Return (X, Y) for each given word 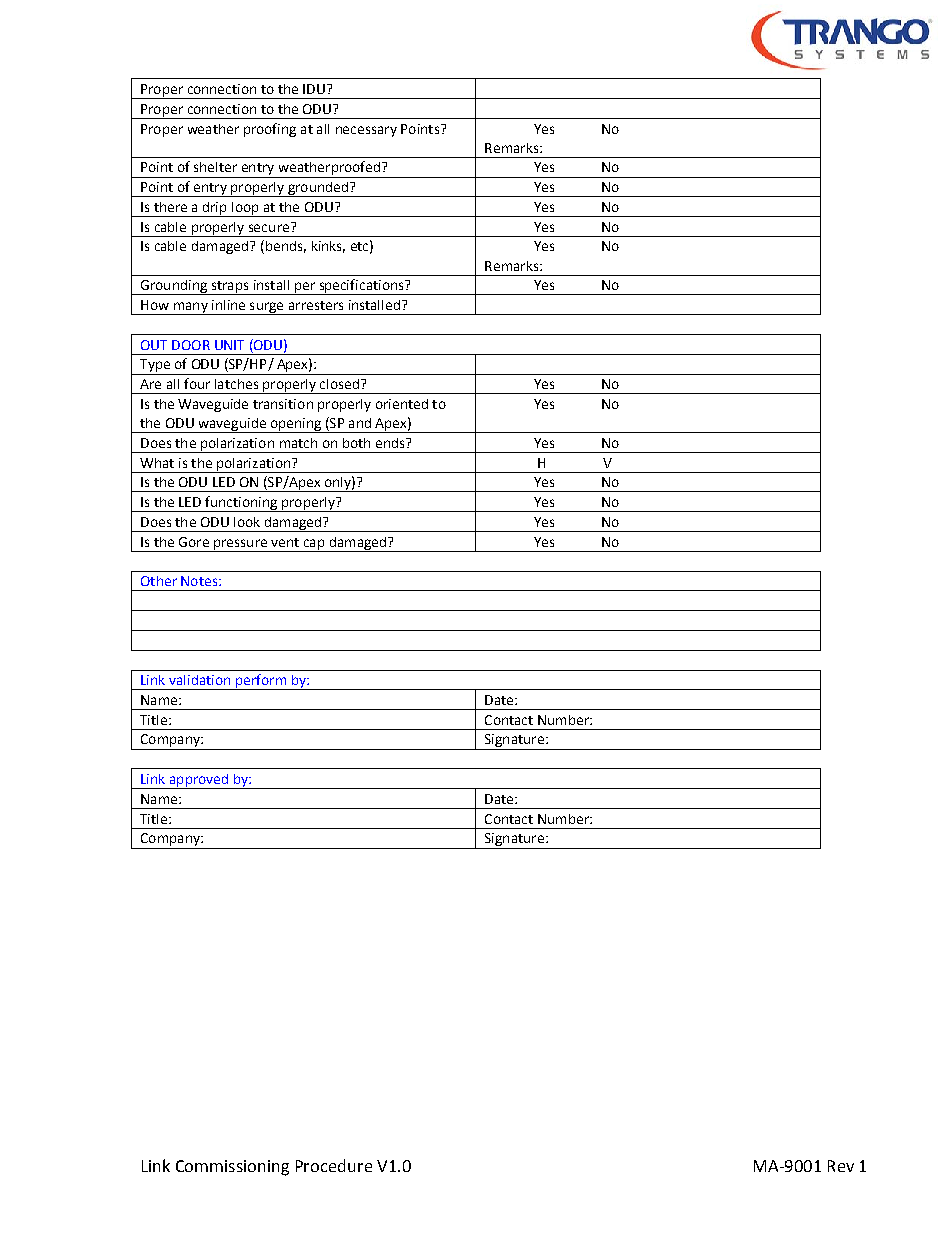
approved (199, 781)
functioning (241, 504)
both (356, 443)
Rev (841, 1166)
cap (314, 545)
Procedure (334, 1165)
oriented (402, 404)
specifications (361, 287)
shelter (215, 167)
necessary (366, 131)
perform (261, 682)
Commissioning (232, 1168)
